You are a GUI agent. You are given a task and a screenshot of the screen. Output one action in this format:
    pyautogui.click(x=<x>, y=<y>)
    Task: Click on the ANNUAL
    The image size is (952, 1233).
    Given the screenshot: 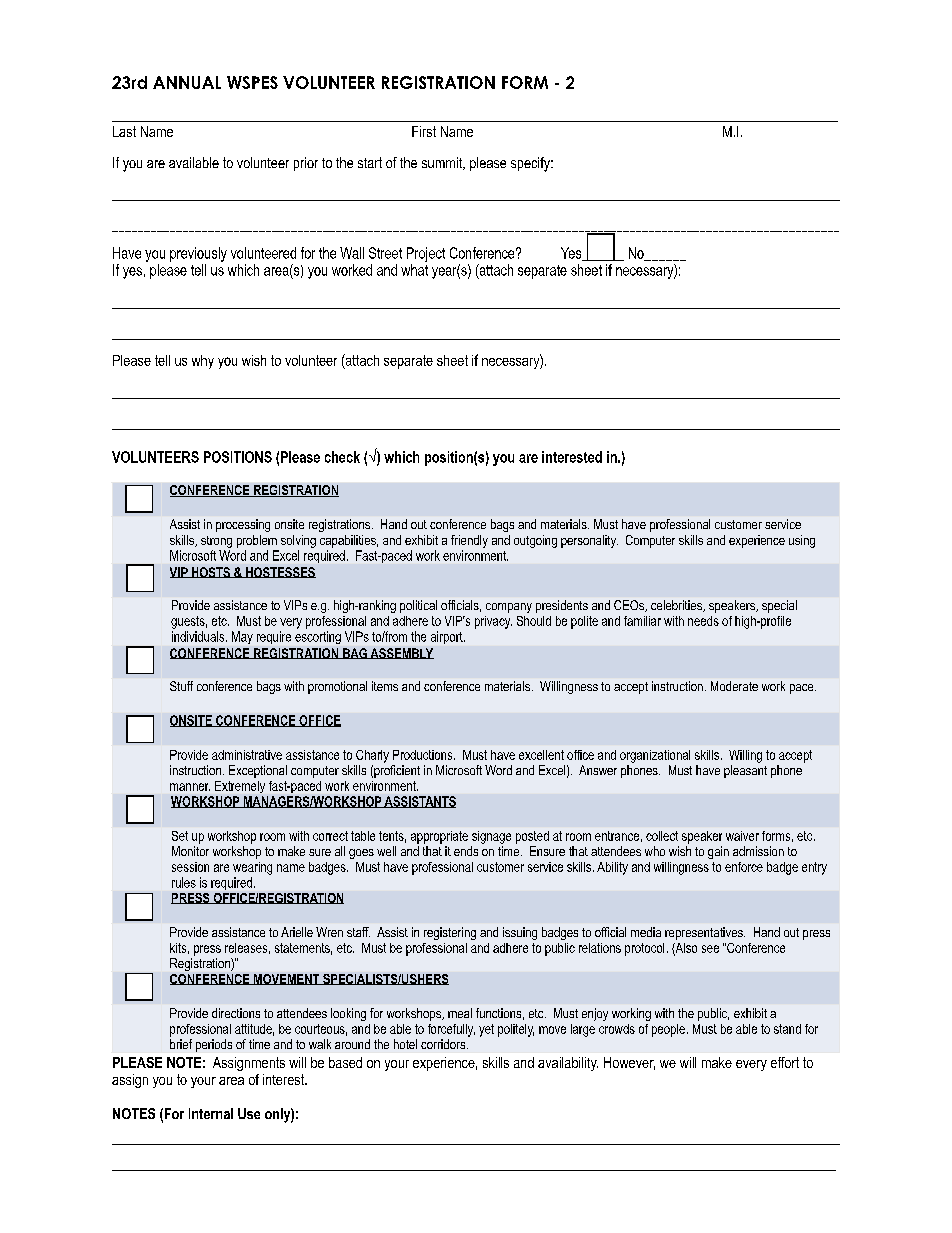 What is the action you would take?
    pyautogui.click(x=187, y=82)
